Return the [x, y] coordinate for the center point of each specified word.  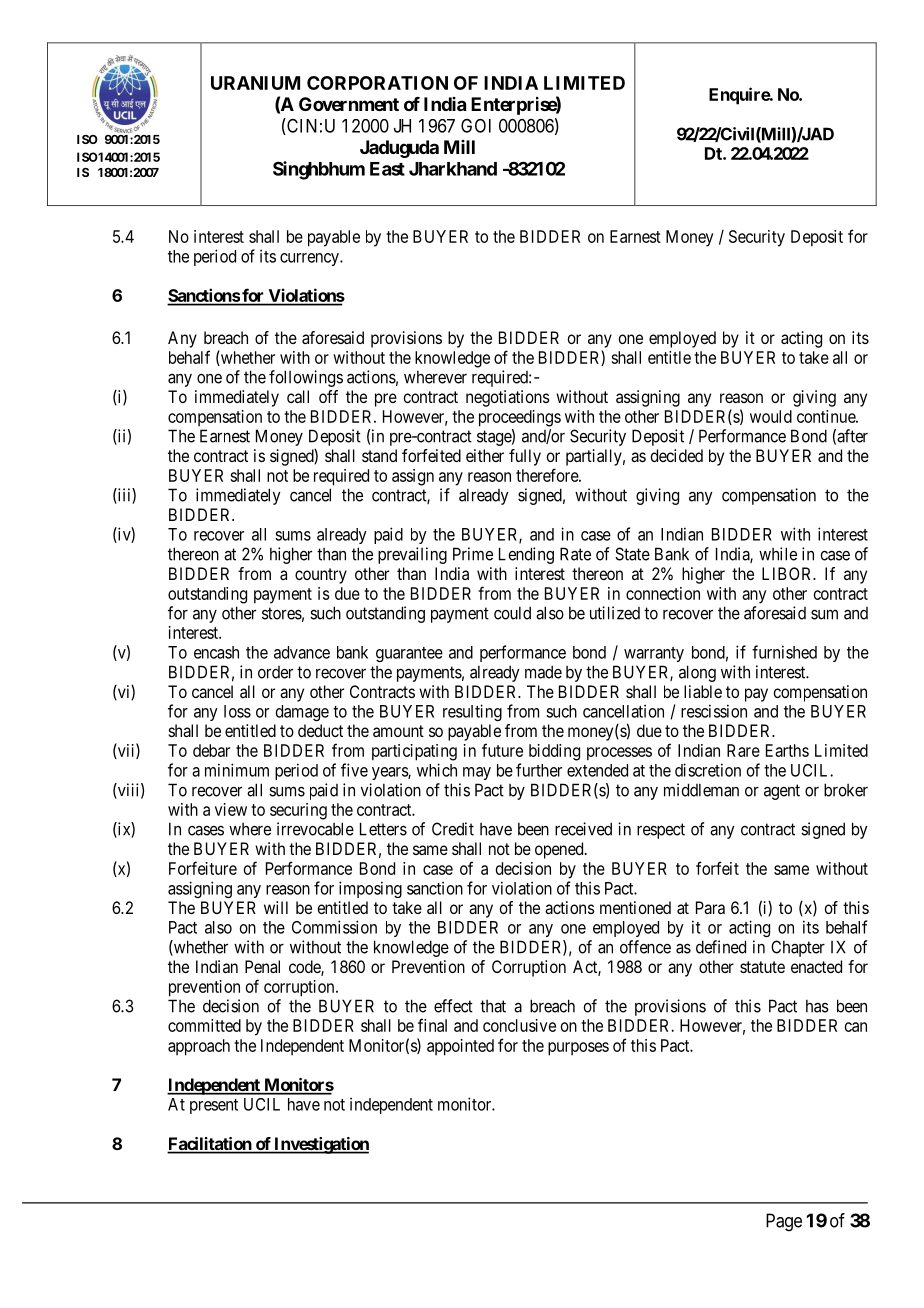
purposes [578, 1049]
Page [784, 1222]
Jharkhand [453, 169]
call [298, 396]
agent [782, 792]
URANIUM [255, 83]
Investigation [320, 1145]
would [771, 416]
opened [560, 850]
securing [298, 811]
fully [525, 457]
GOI [476, 126]
